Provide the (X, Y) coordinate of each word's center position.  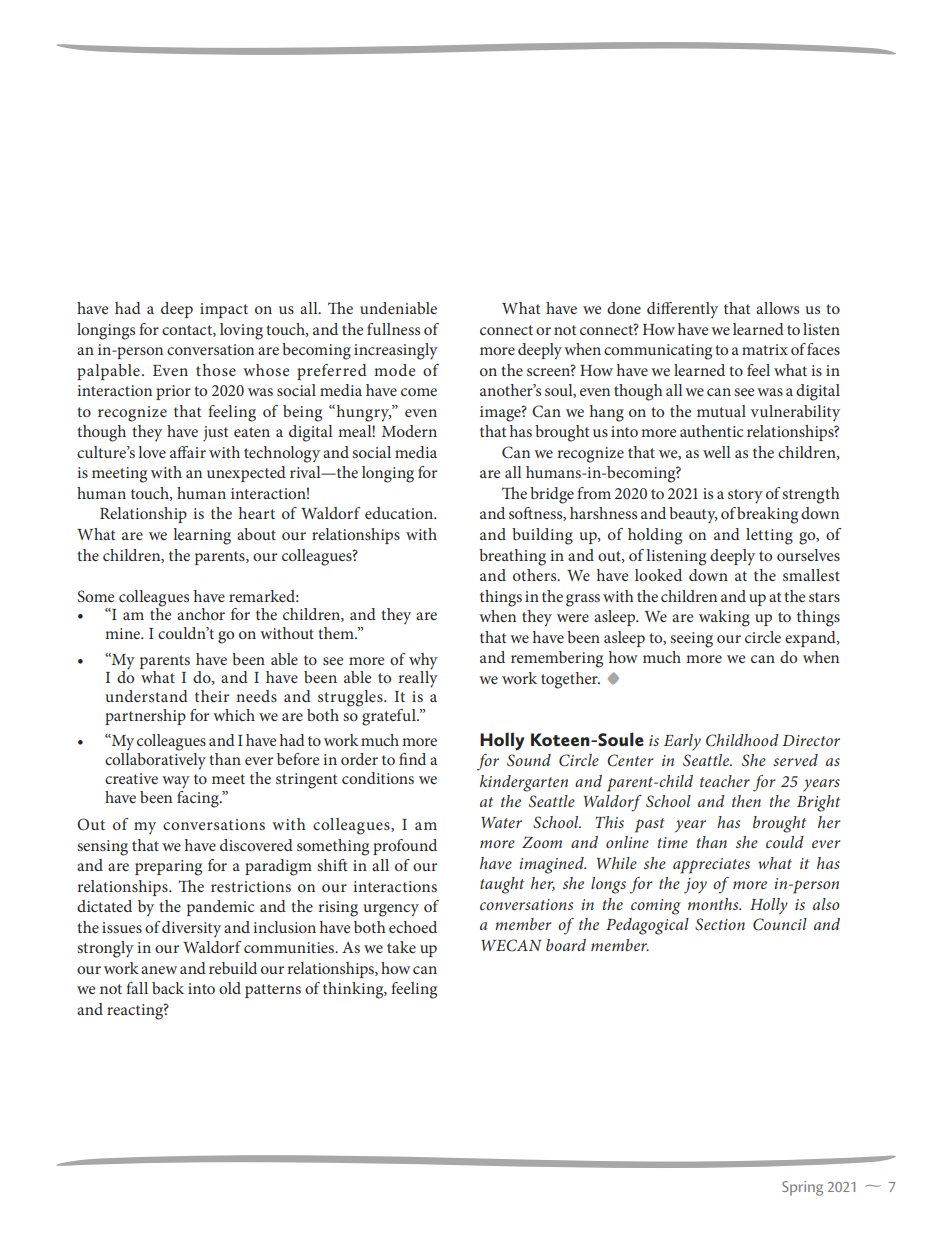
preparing (168, 868)
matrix (765, 349)
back (168, 988)
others (536, 575)
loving (241, 331)
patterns (273, 991)
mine (124, 633)
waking (724, 618)
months (714, 904)
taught (502, 885)
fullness (393, 329)
